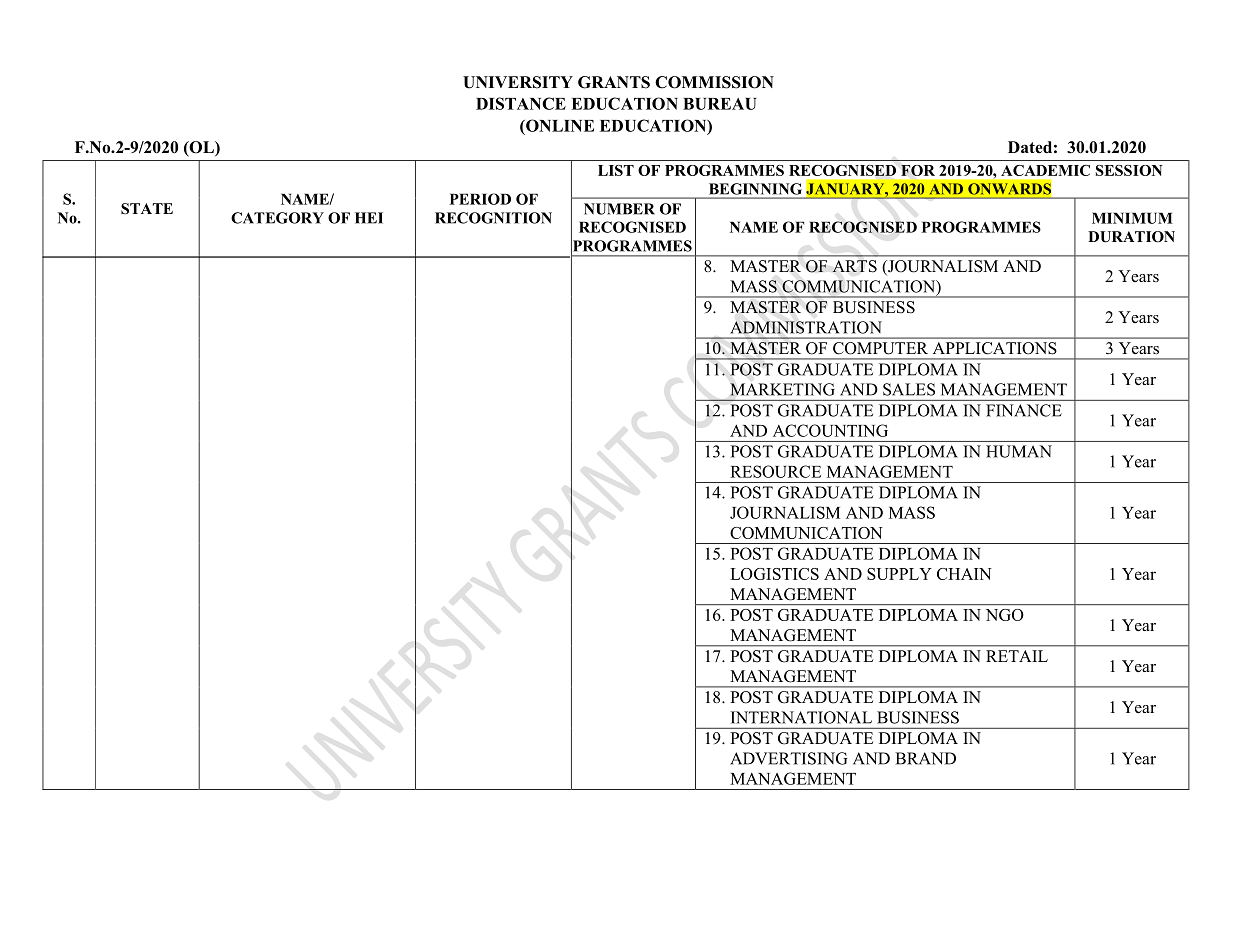 The width and height of the screenshot is (1233, 952). I want to click on FOR, so click(918, 170).
